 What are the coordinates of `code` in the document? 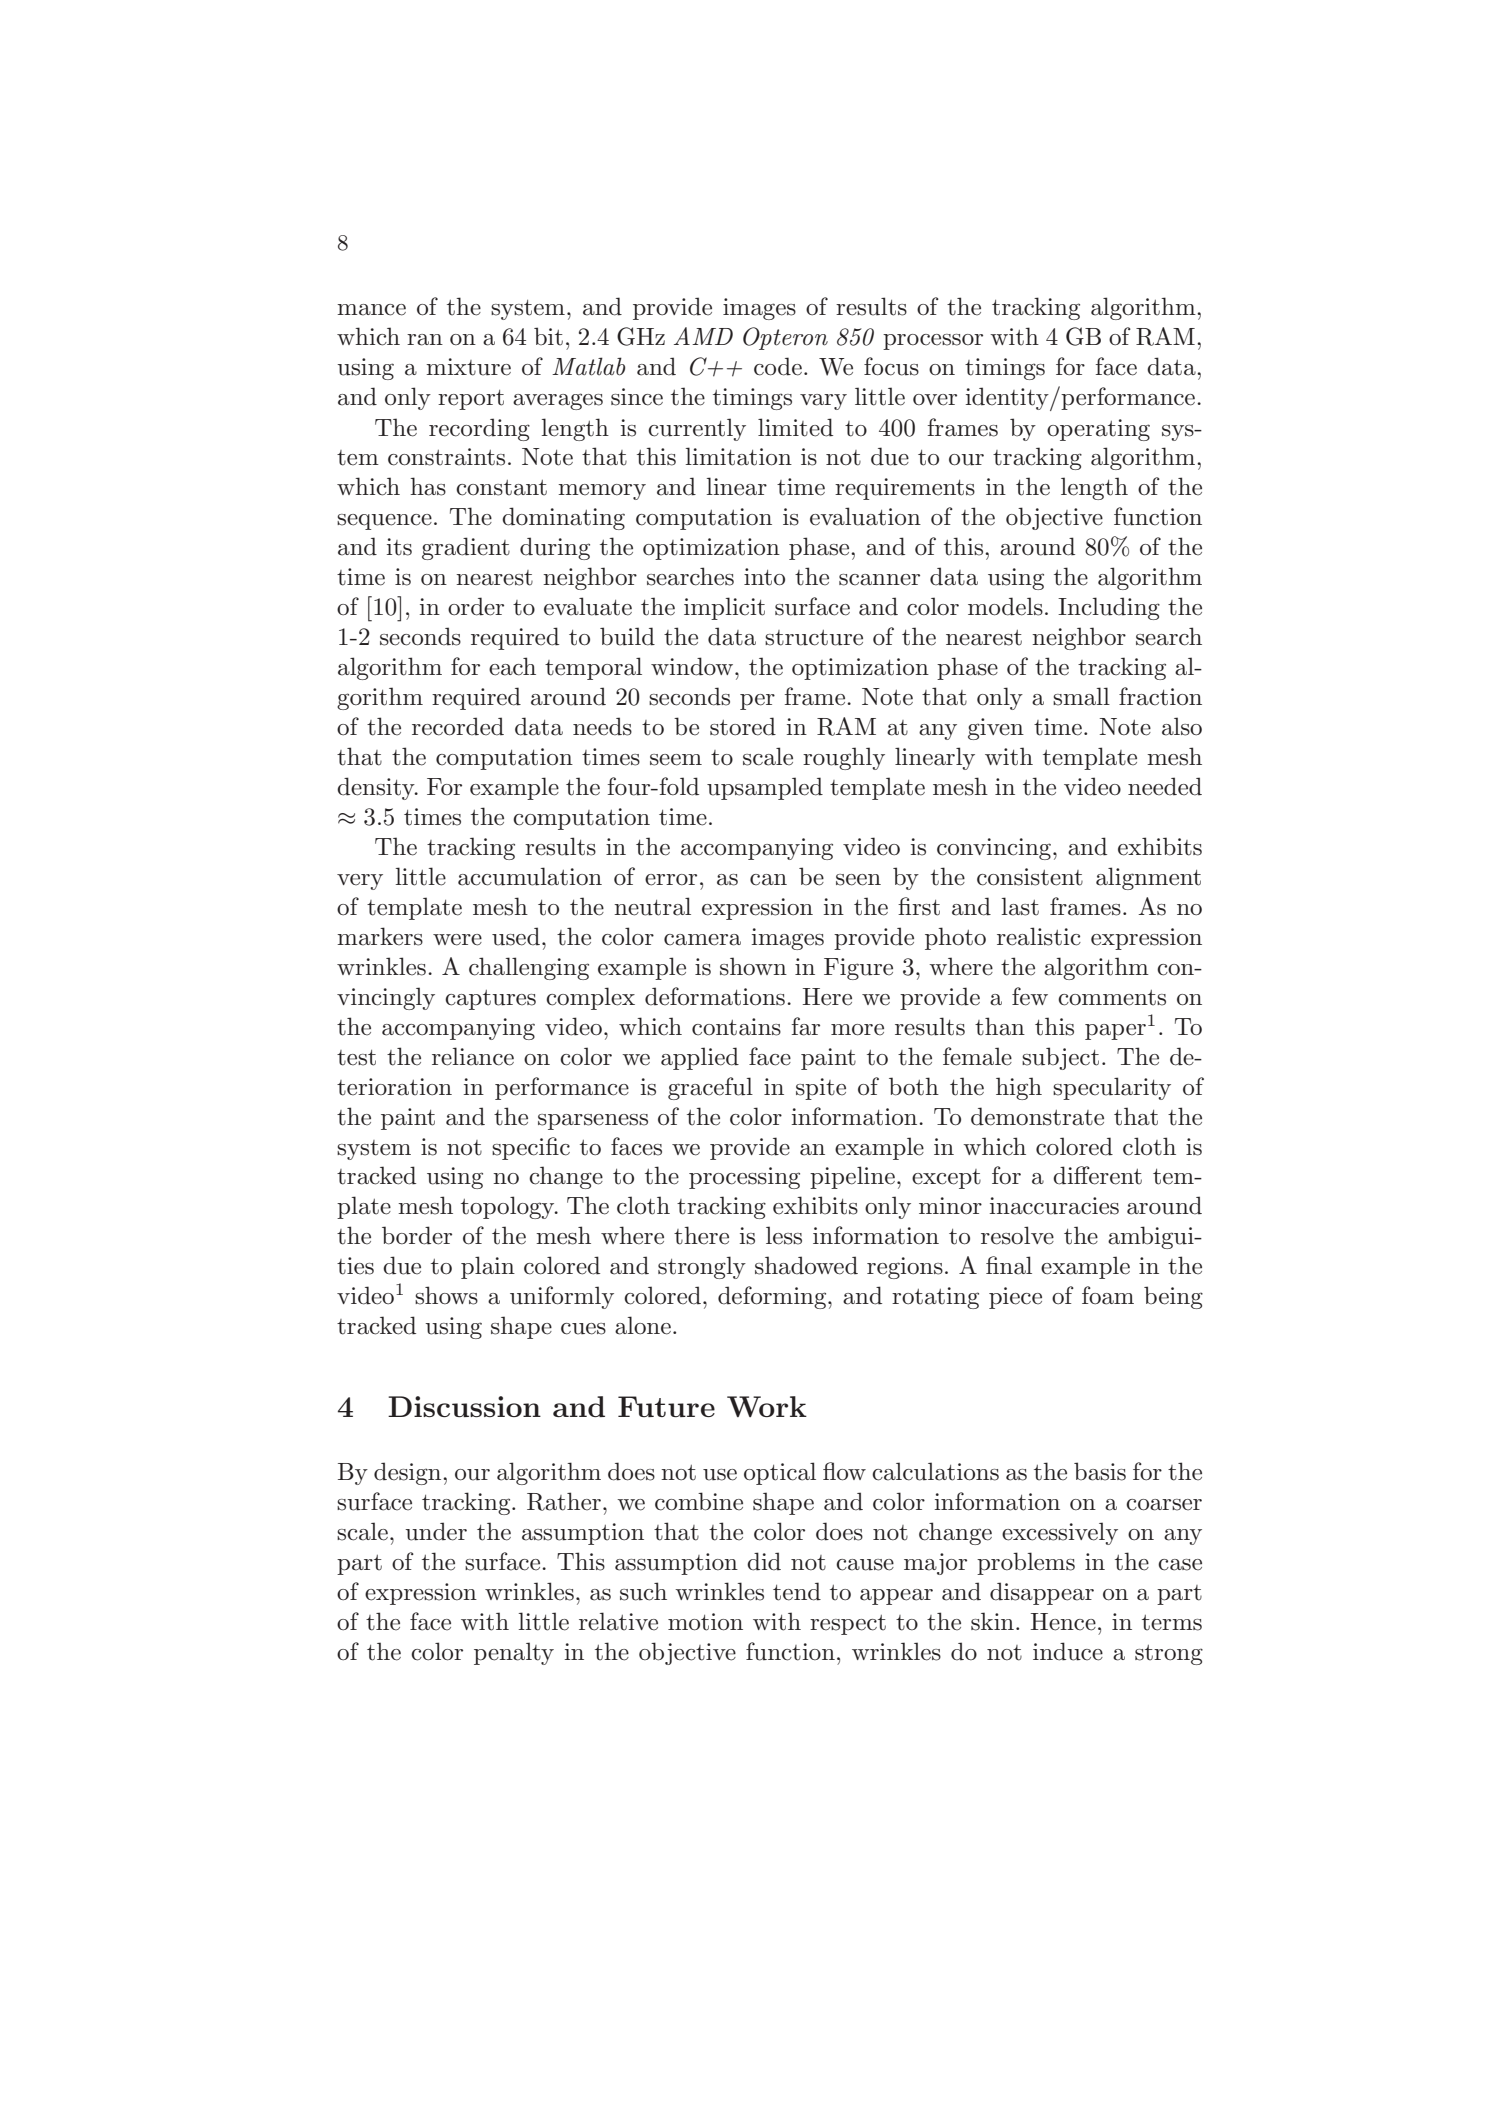 It's located at (778, 366).
